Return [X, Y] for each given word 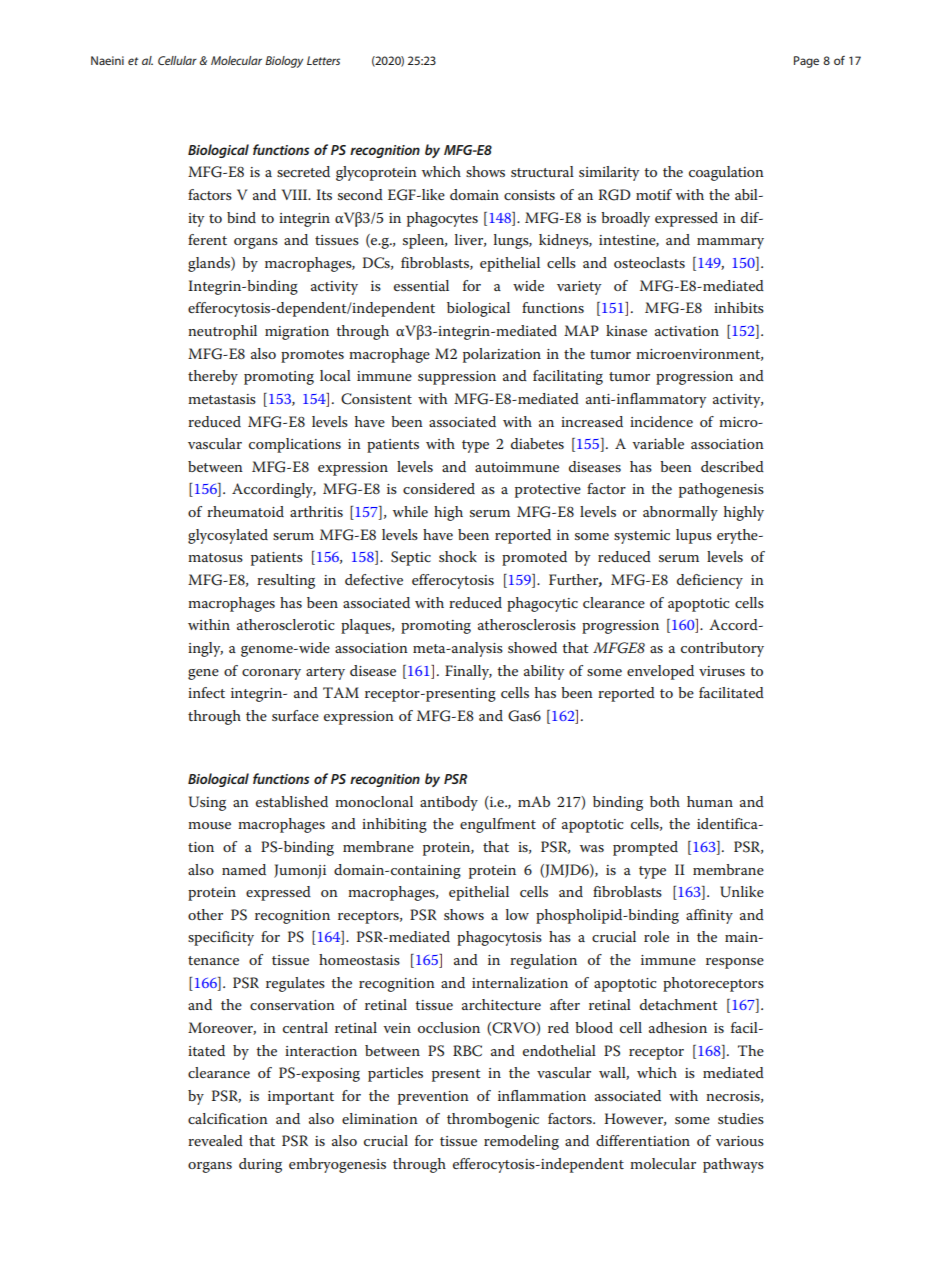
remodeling [521, 1142]
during [260, 1165]
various [740, 1141]
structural [542, 171]
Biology [284, 62]
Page [806, 62]
